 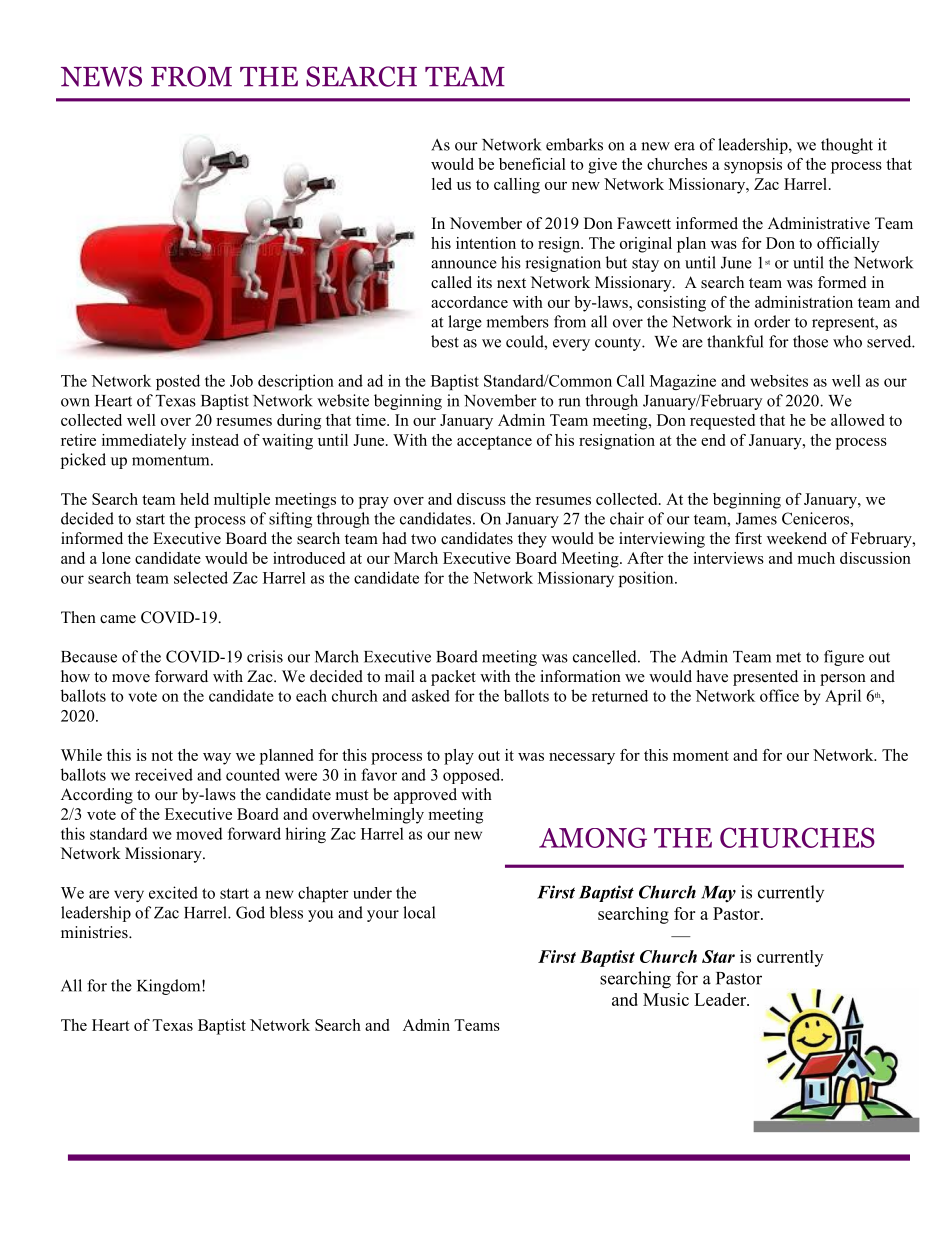 I want to click on order, so click(x=772, y=321).
